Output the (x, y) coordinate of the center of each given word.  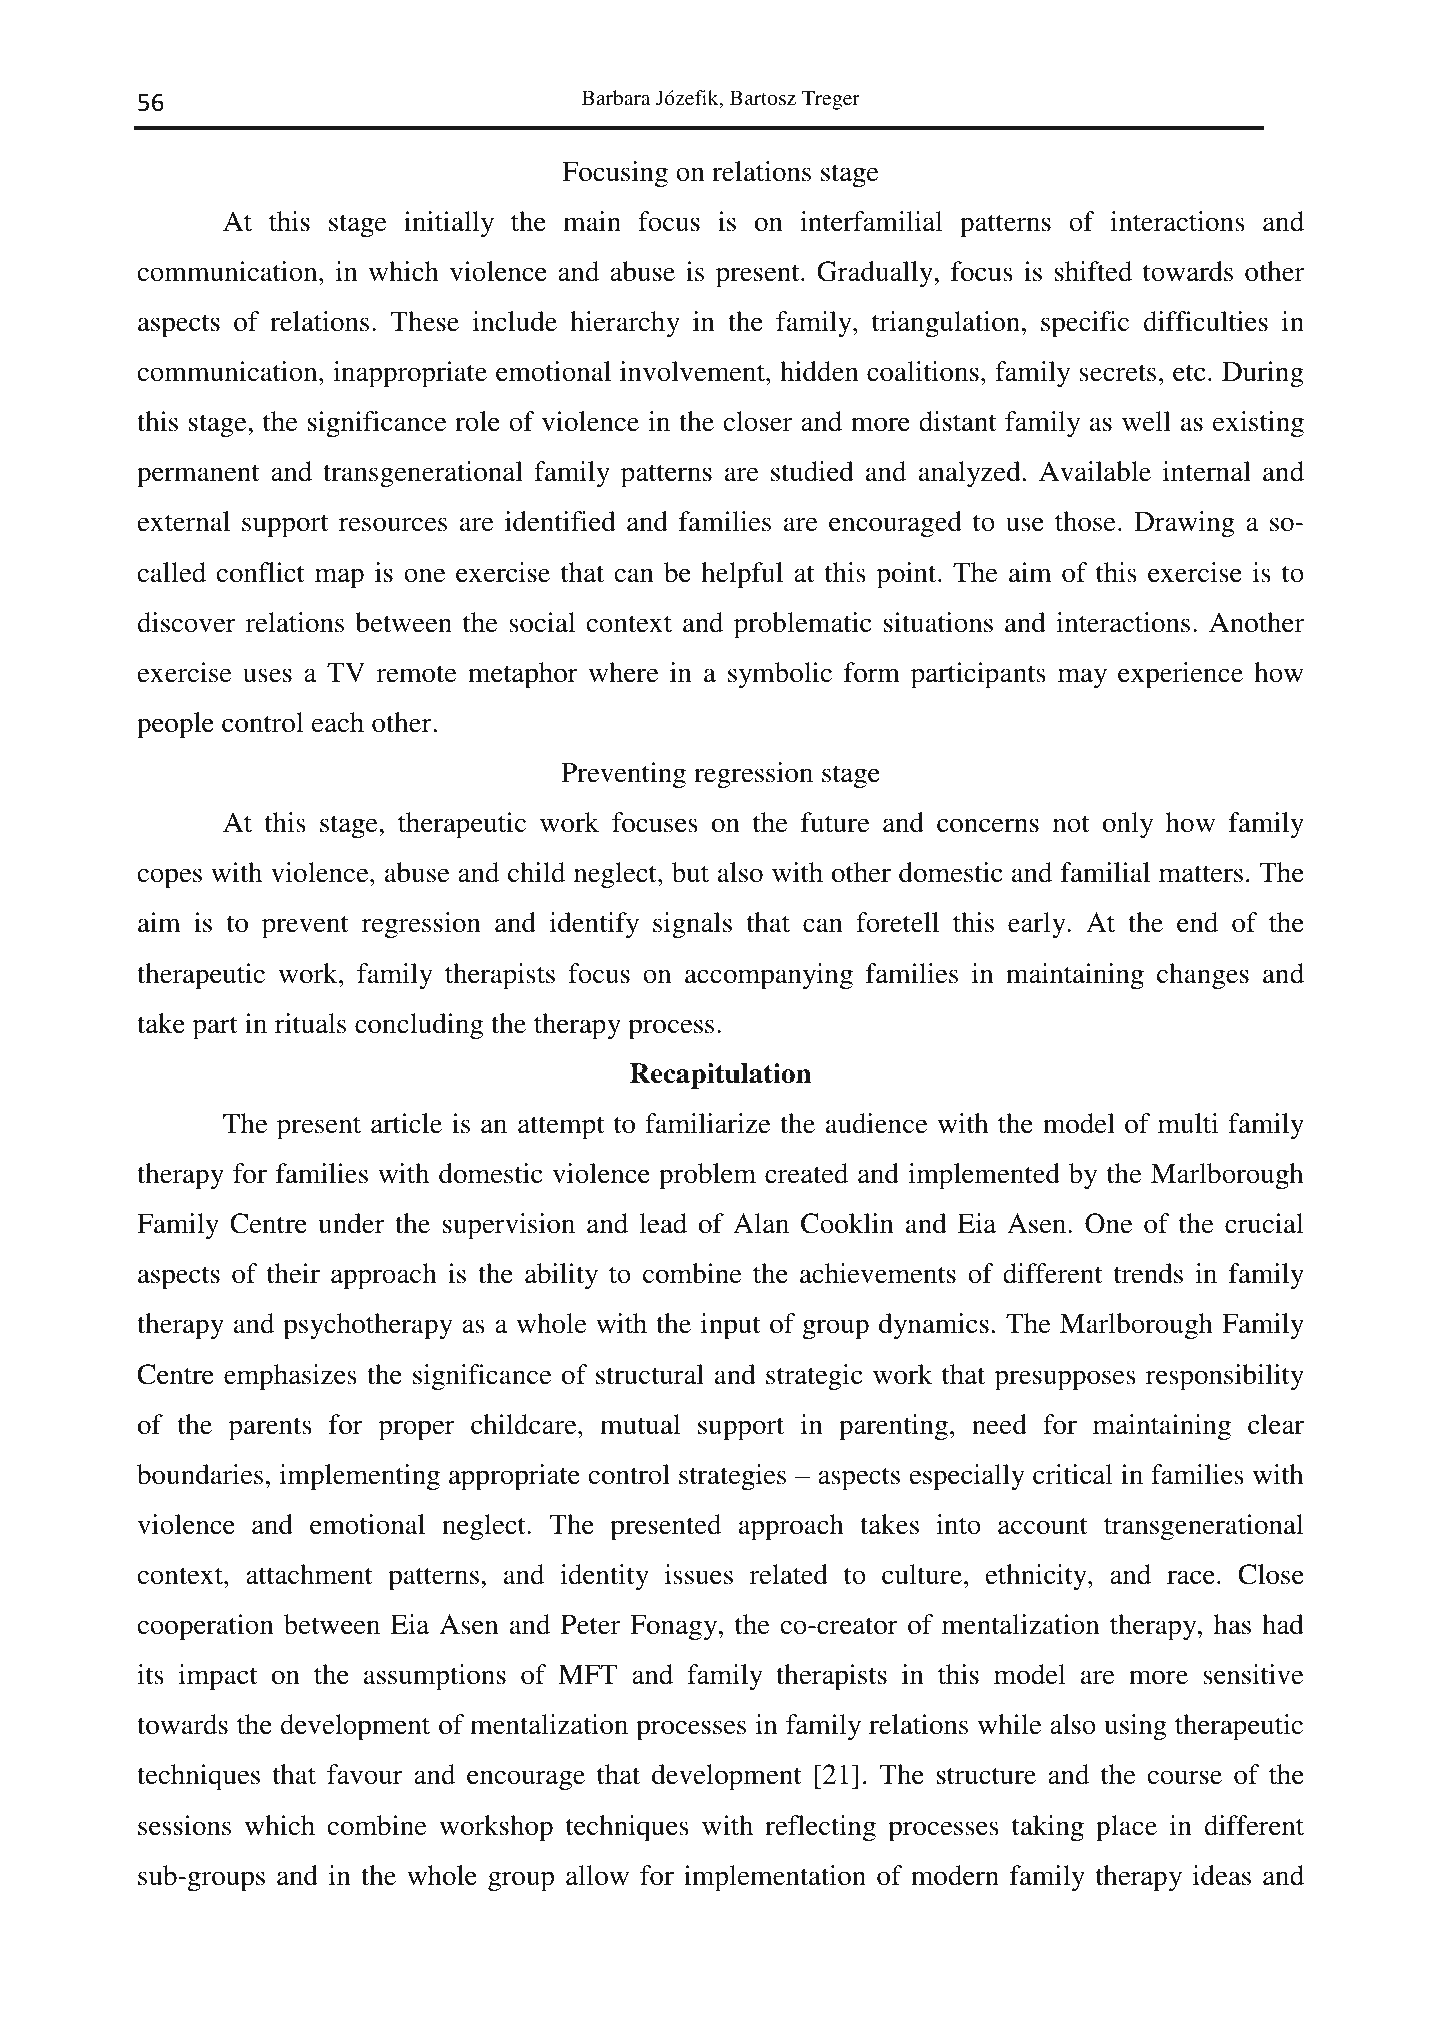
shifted (1093, 271)
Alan (761, 1223)
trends (1148, 1273)
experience (1180, 675)
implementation (775, 1878)
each (338, 722)
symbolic (780, 675)
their (293, 1273)
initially (449, 224)
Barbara (616, 97)
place (1126, 1828)
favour (365, 1774)
